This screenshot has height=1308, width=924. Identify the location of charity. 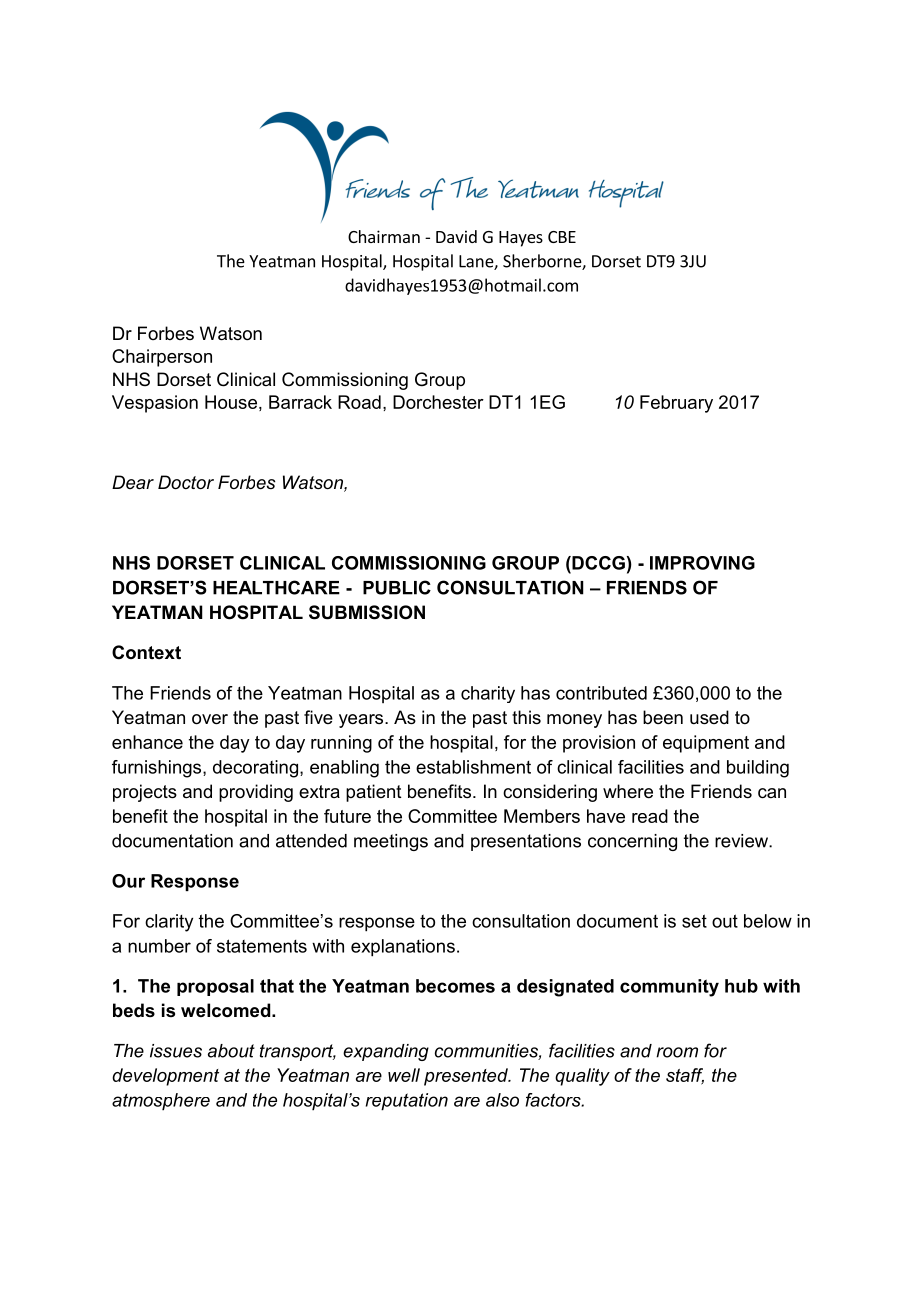
(488, 694).
